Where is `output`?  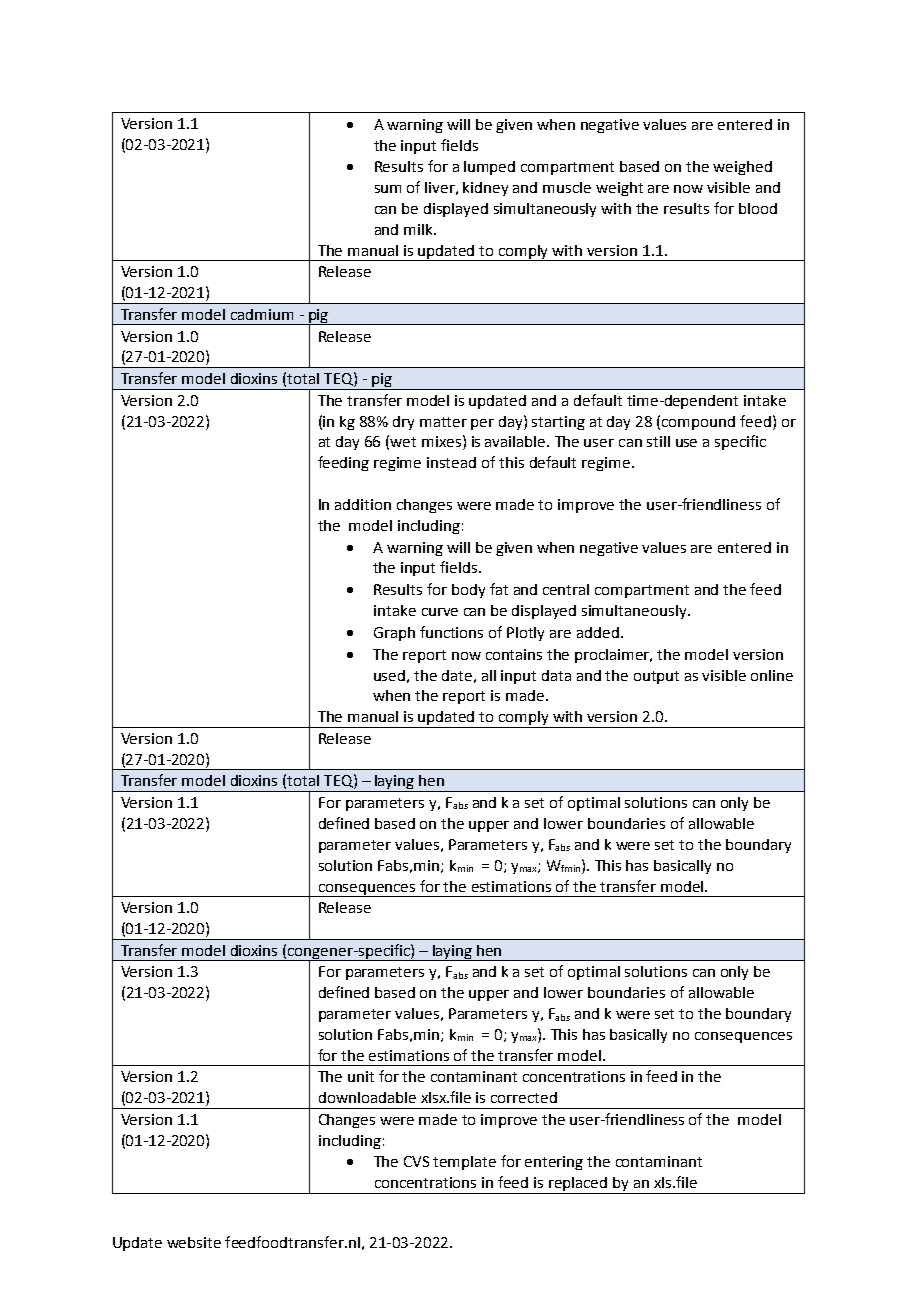
output is located at coordinates (656, 677).
